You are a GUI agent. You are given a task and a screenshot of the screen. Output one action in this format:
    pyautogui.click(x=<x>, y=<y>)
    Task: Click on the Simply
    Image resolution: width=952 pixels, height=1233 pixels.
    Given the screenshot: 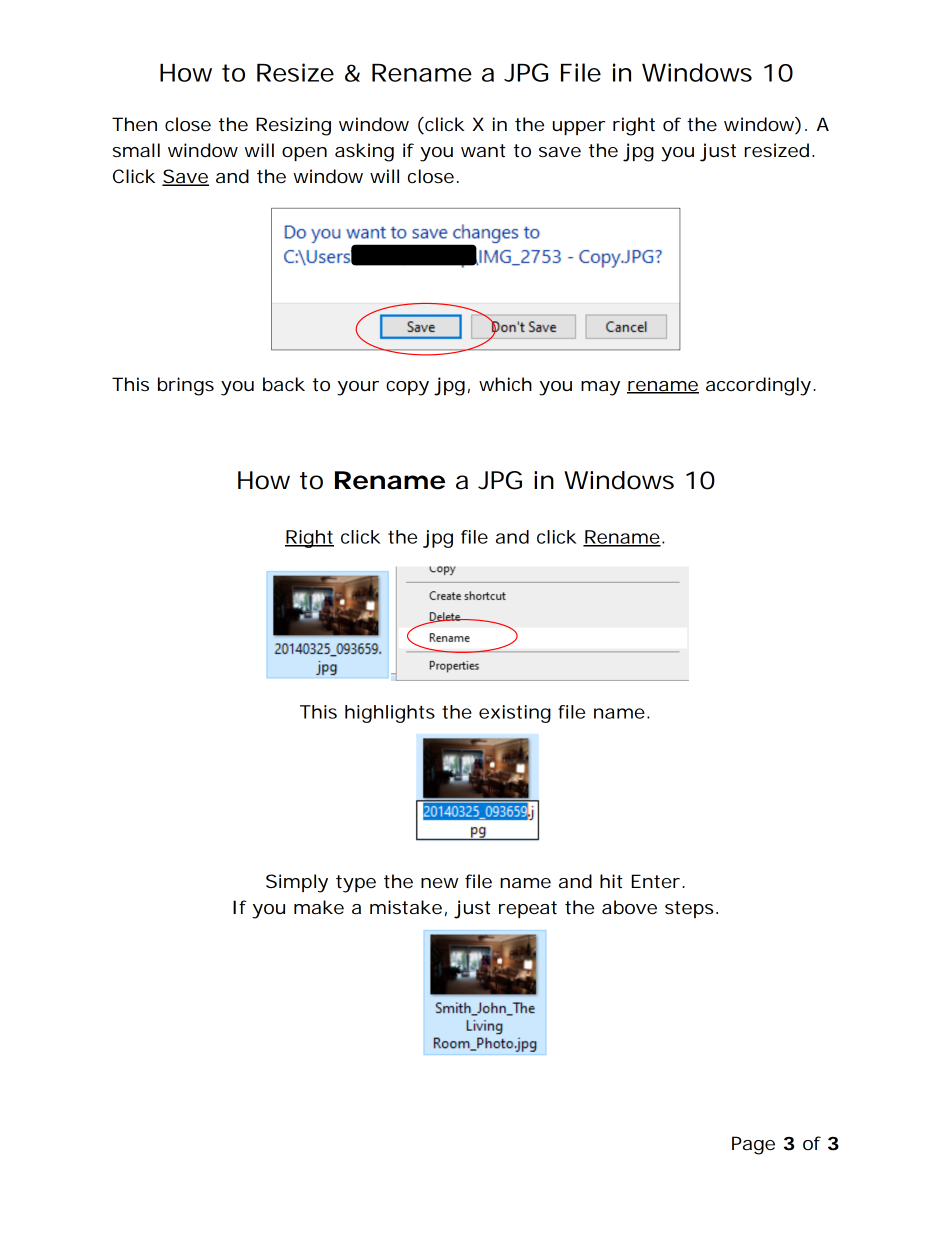 What is the action you would take?
    pyautogui.click(x=297, y=883)
